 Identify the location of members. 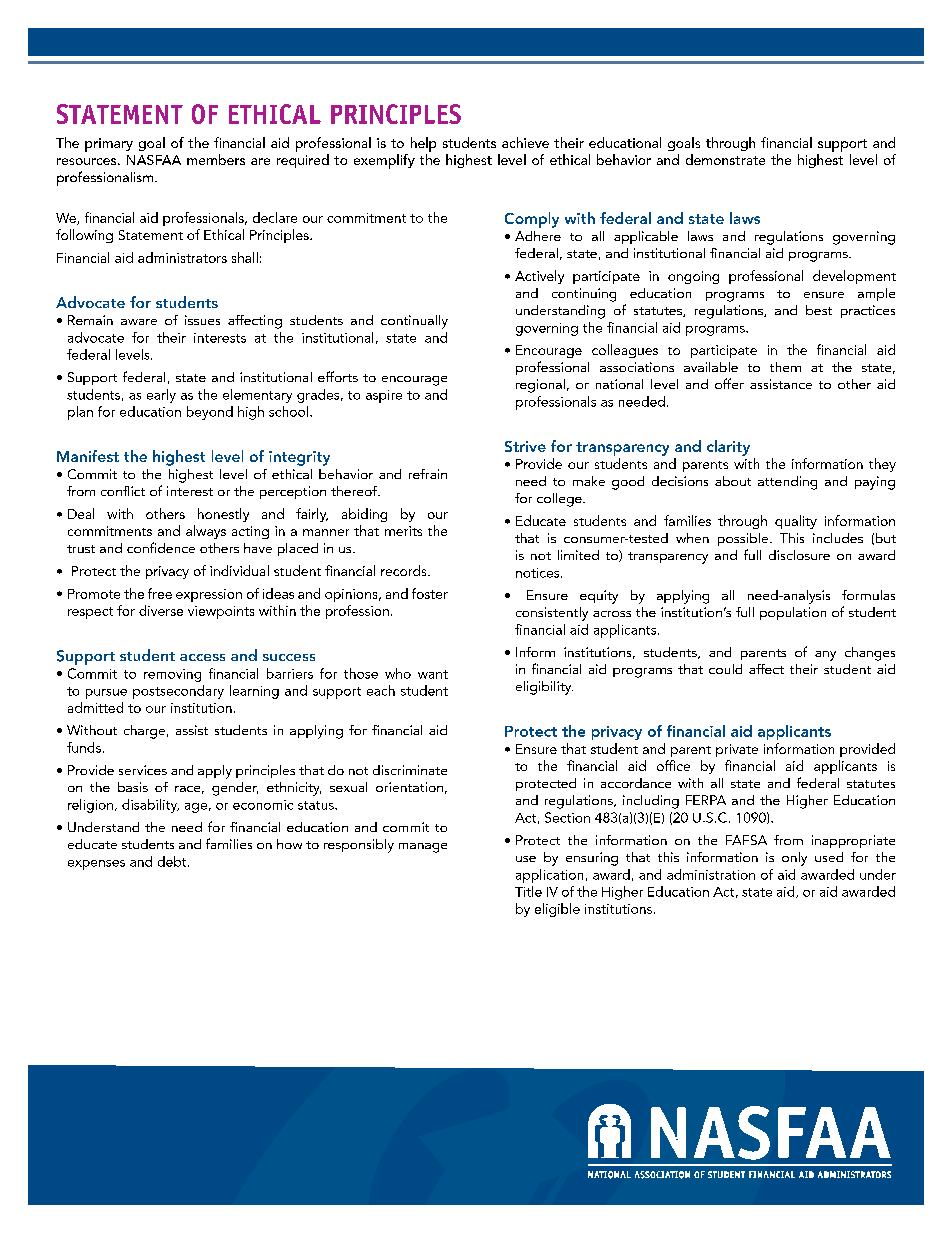
(216, 159).
